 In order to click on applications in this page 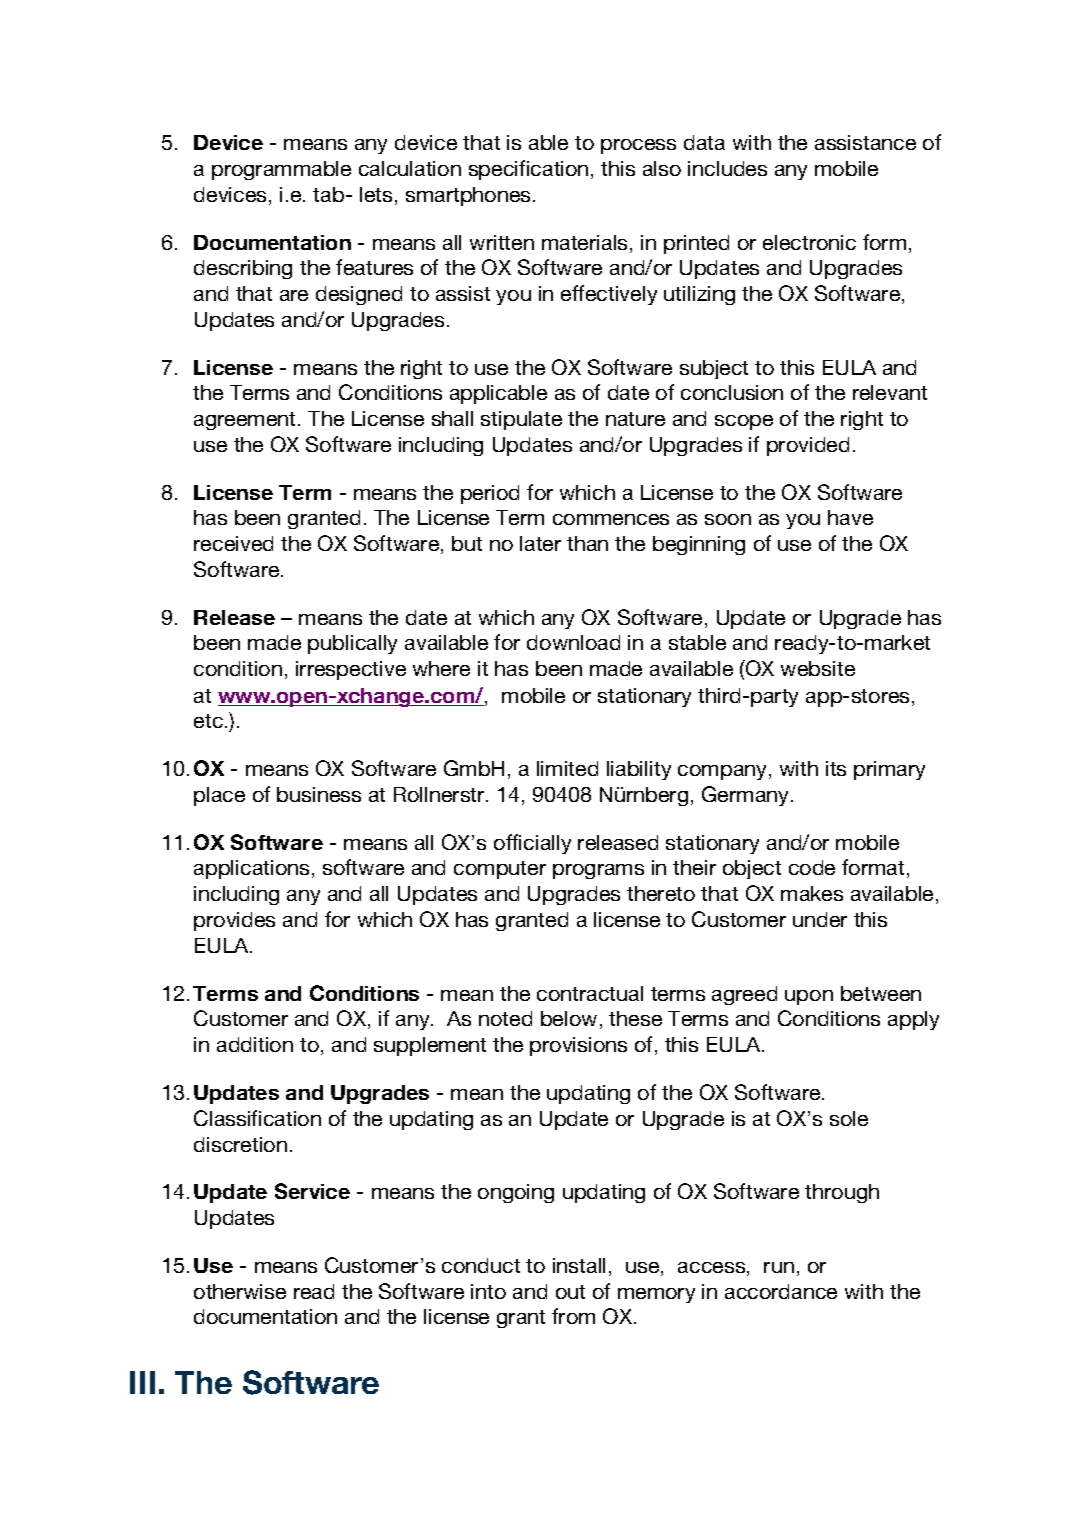, I will do `click(251, 869)`.
